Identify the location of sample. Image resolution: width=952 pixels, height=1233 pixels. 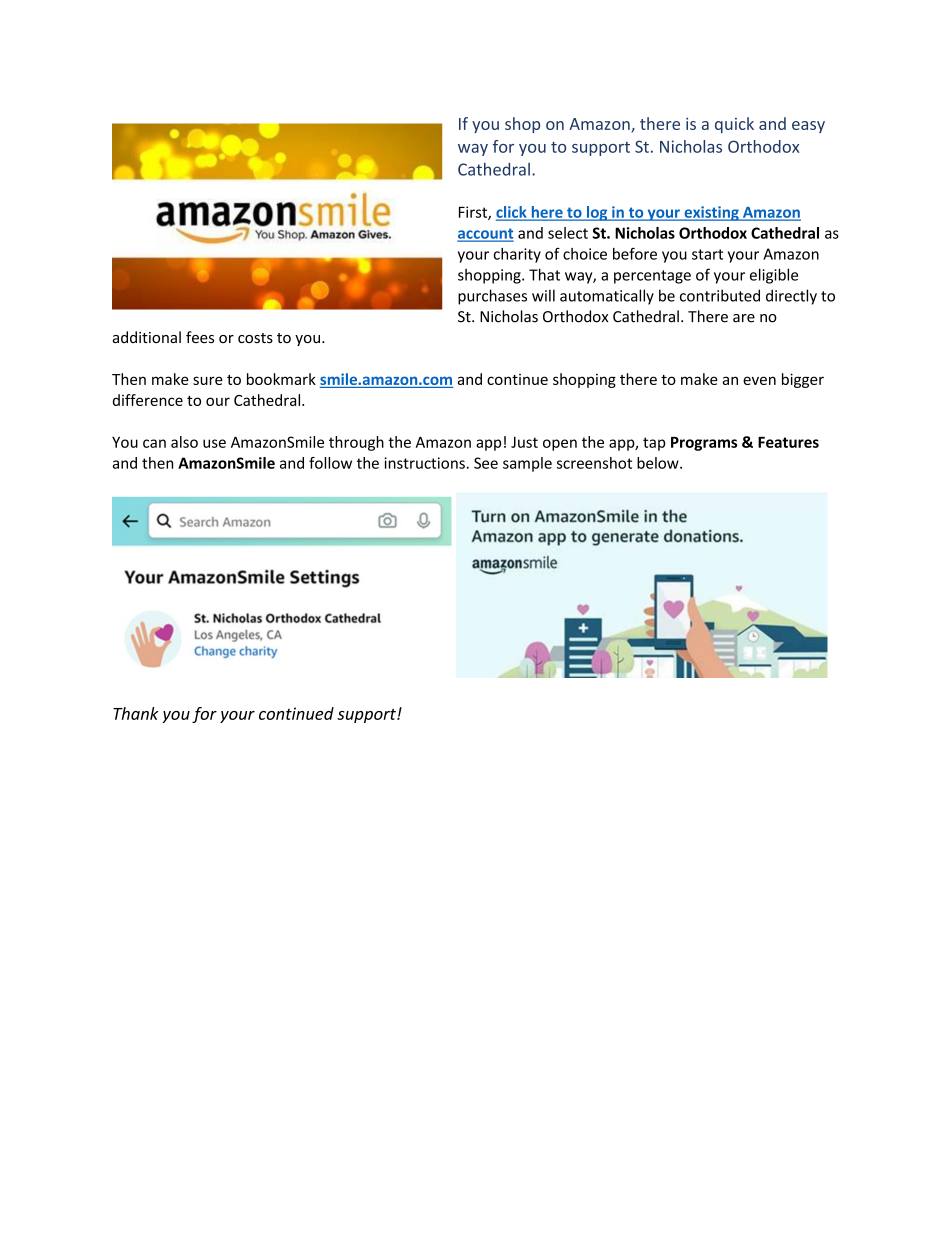
(527, 464).
